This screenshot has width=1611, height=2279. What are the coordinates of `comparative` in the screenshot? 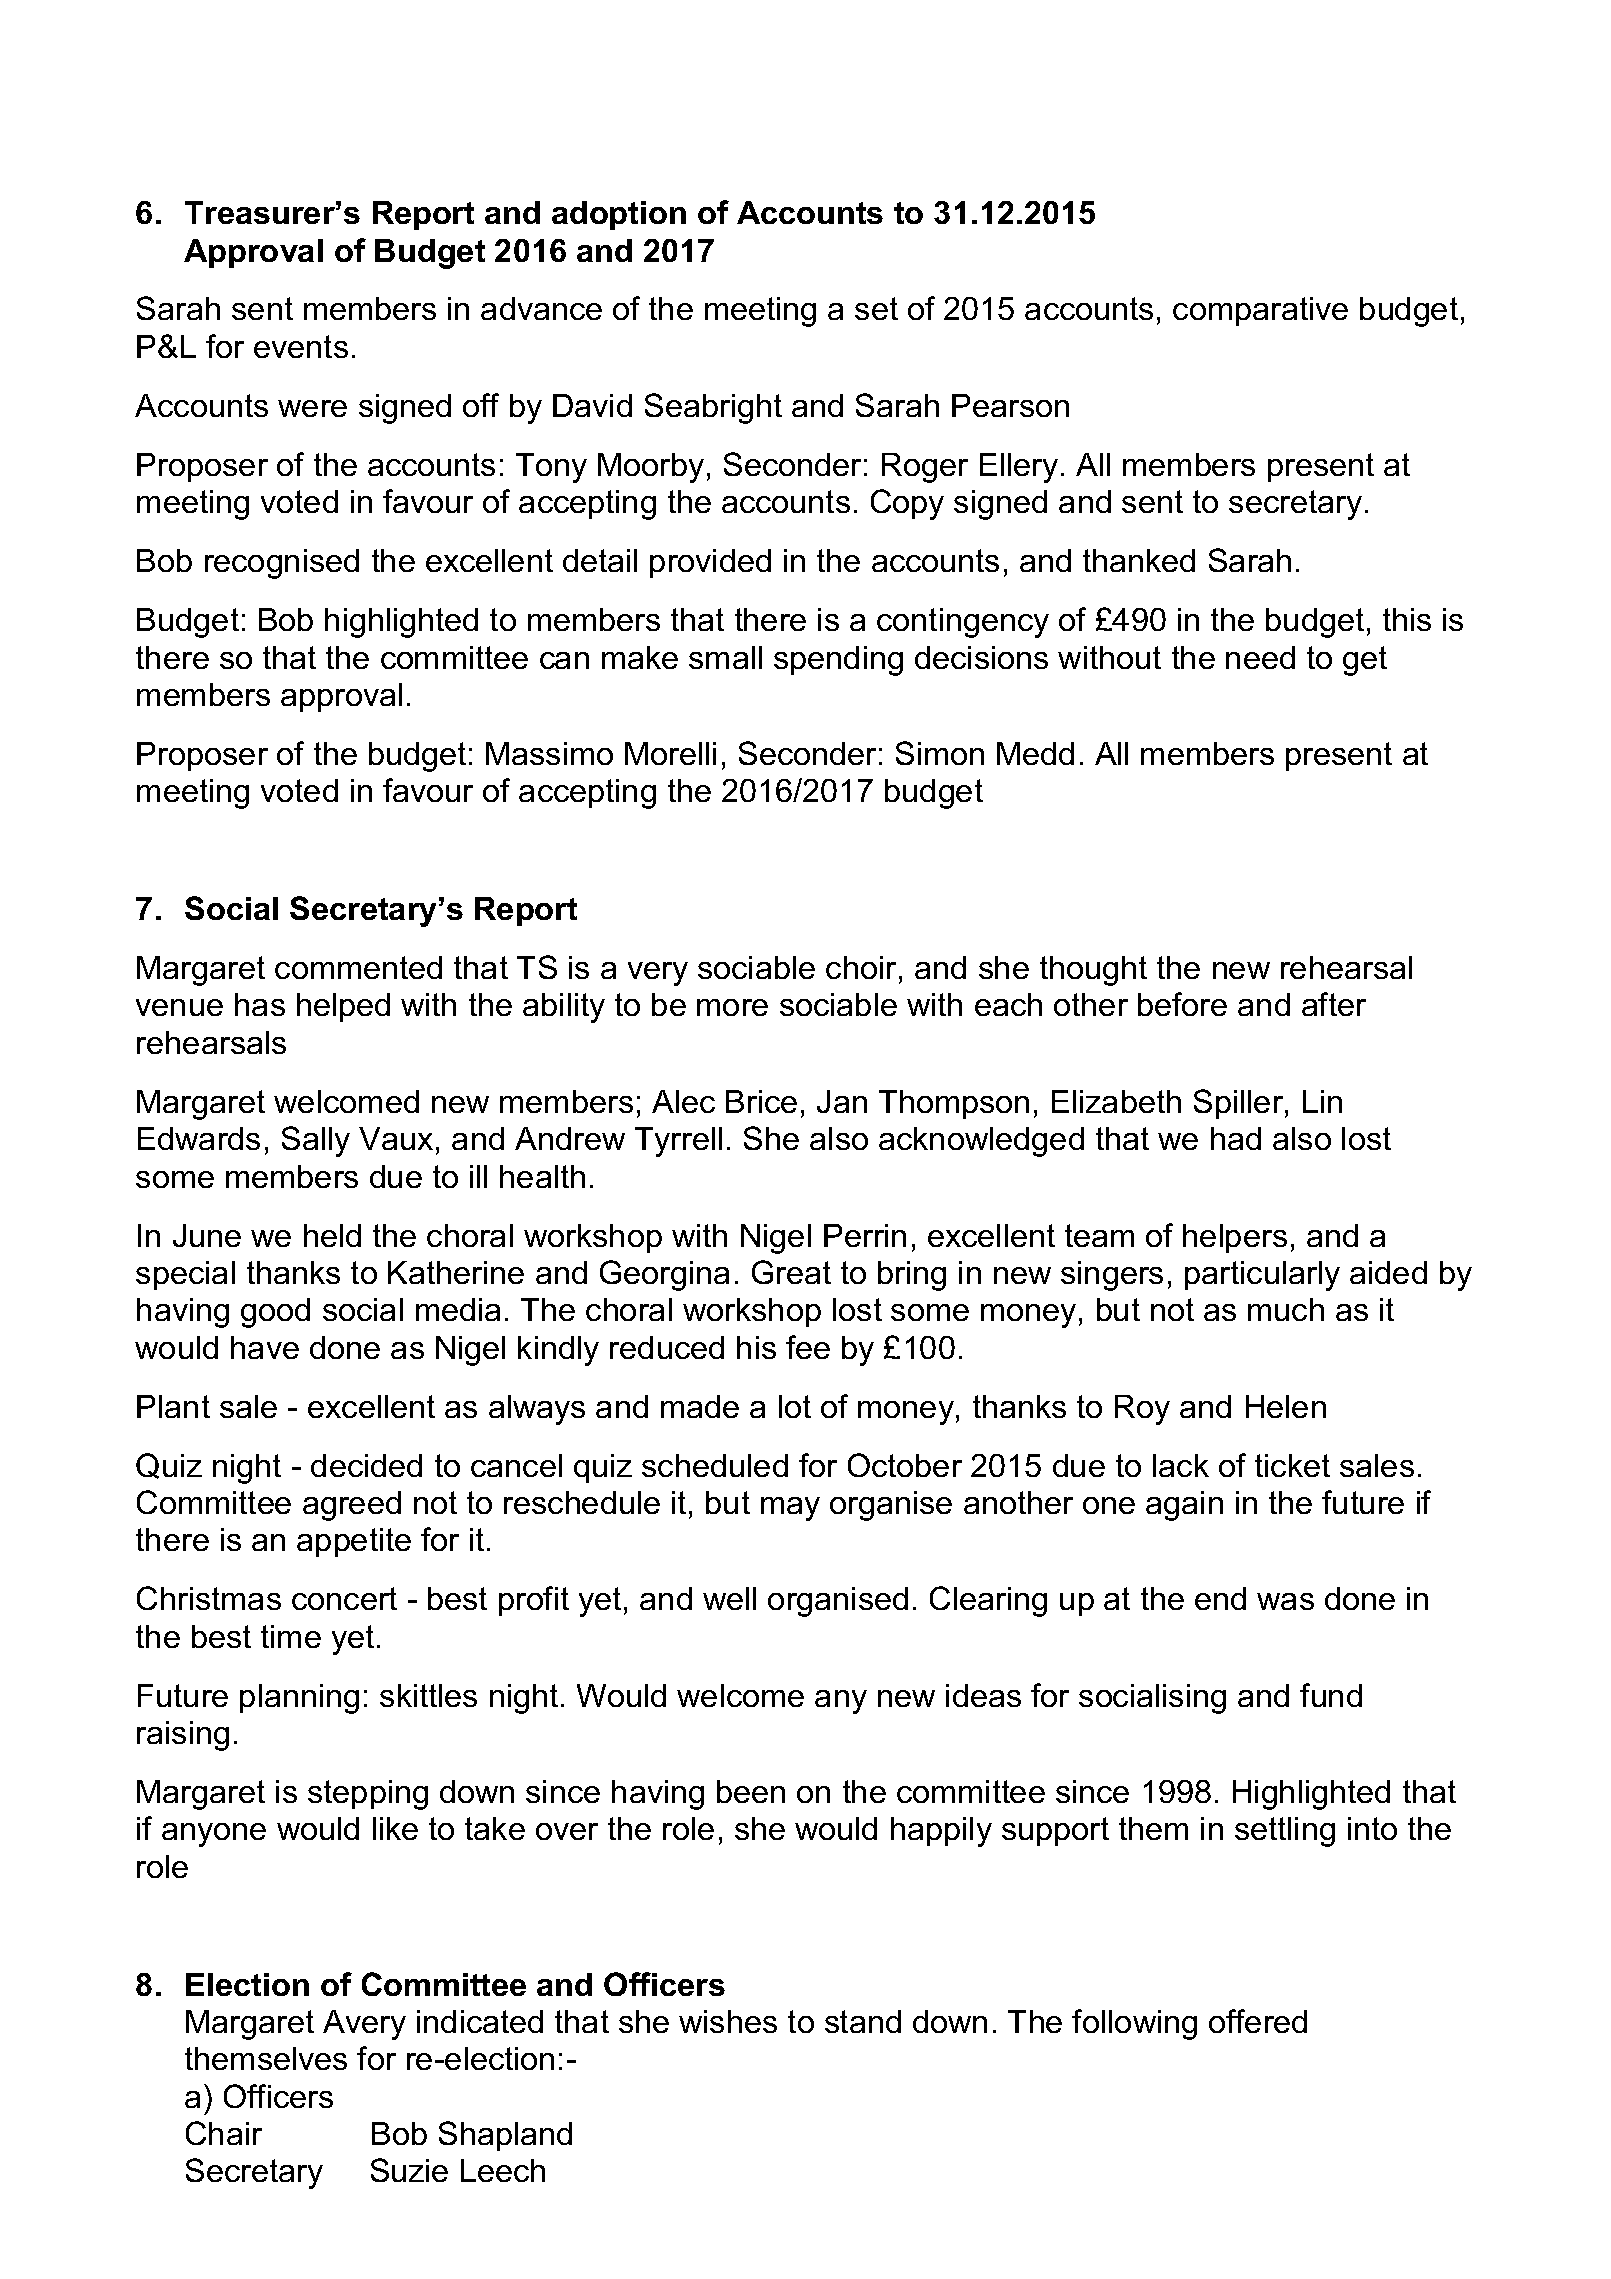 It's located at (1260, 311).
